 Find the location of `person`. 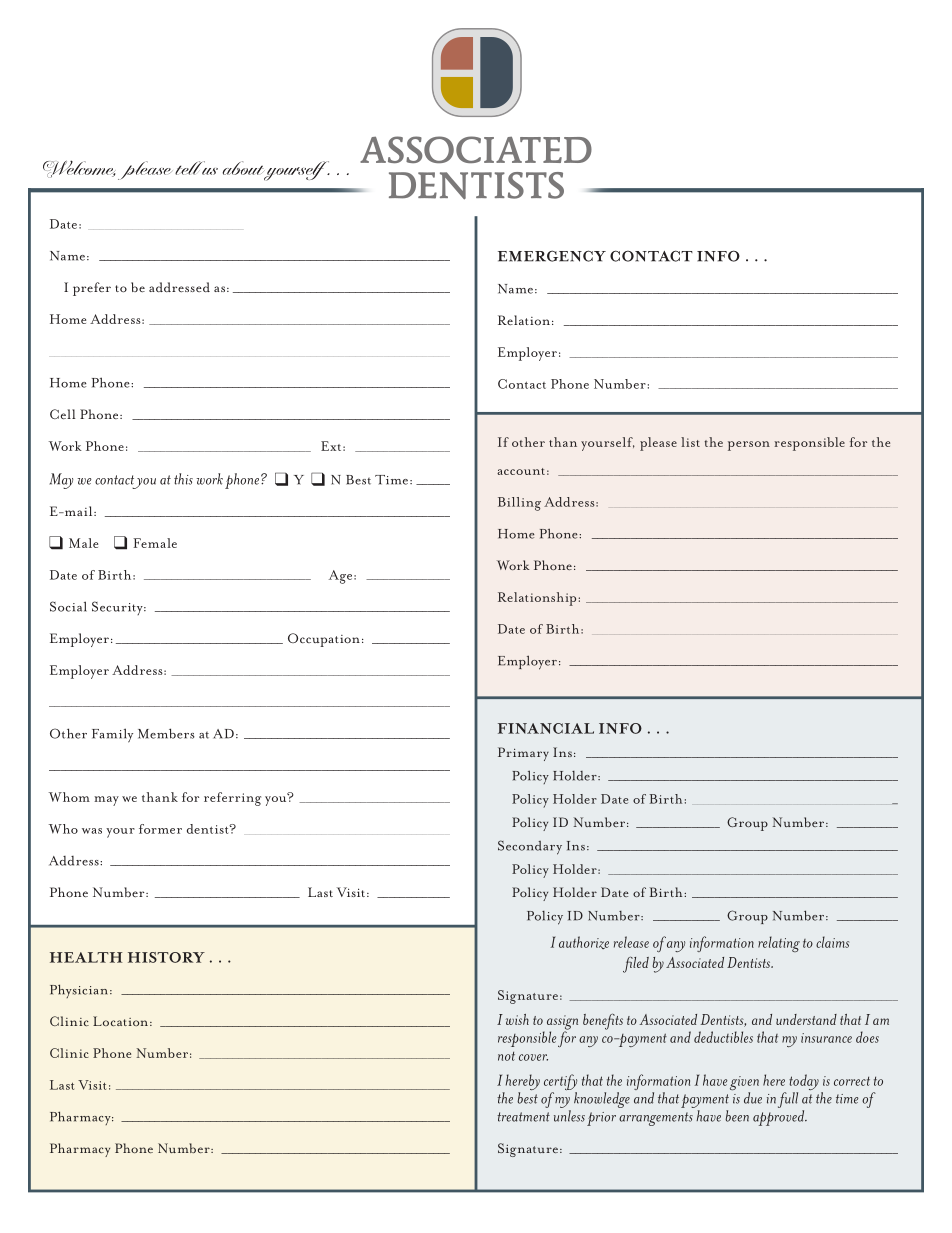

person is located at coordinates (749, 446).
